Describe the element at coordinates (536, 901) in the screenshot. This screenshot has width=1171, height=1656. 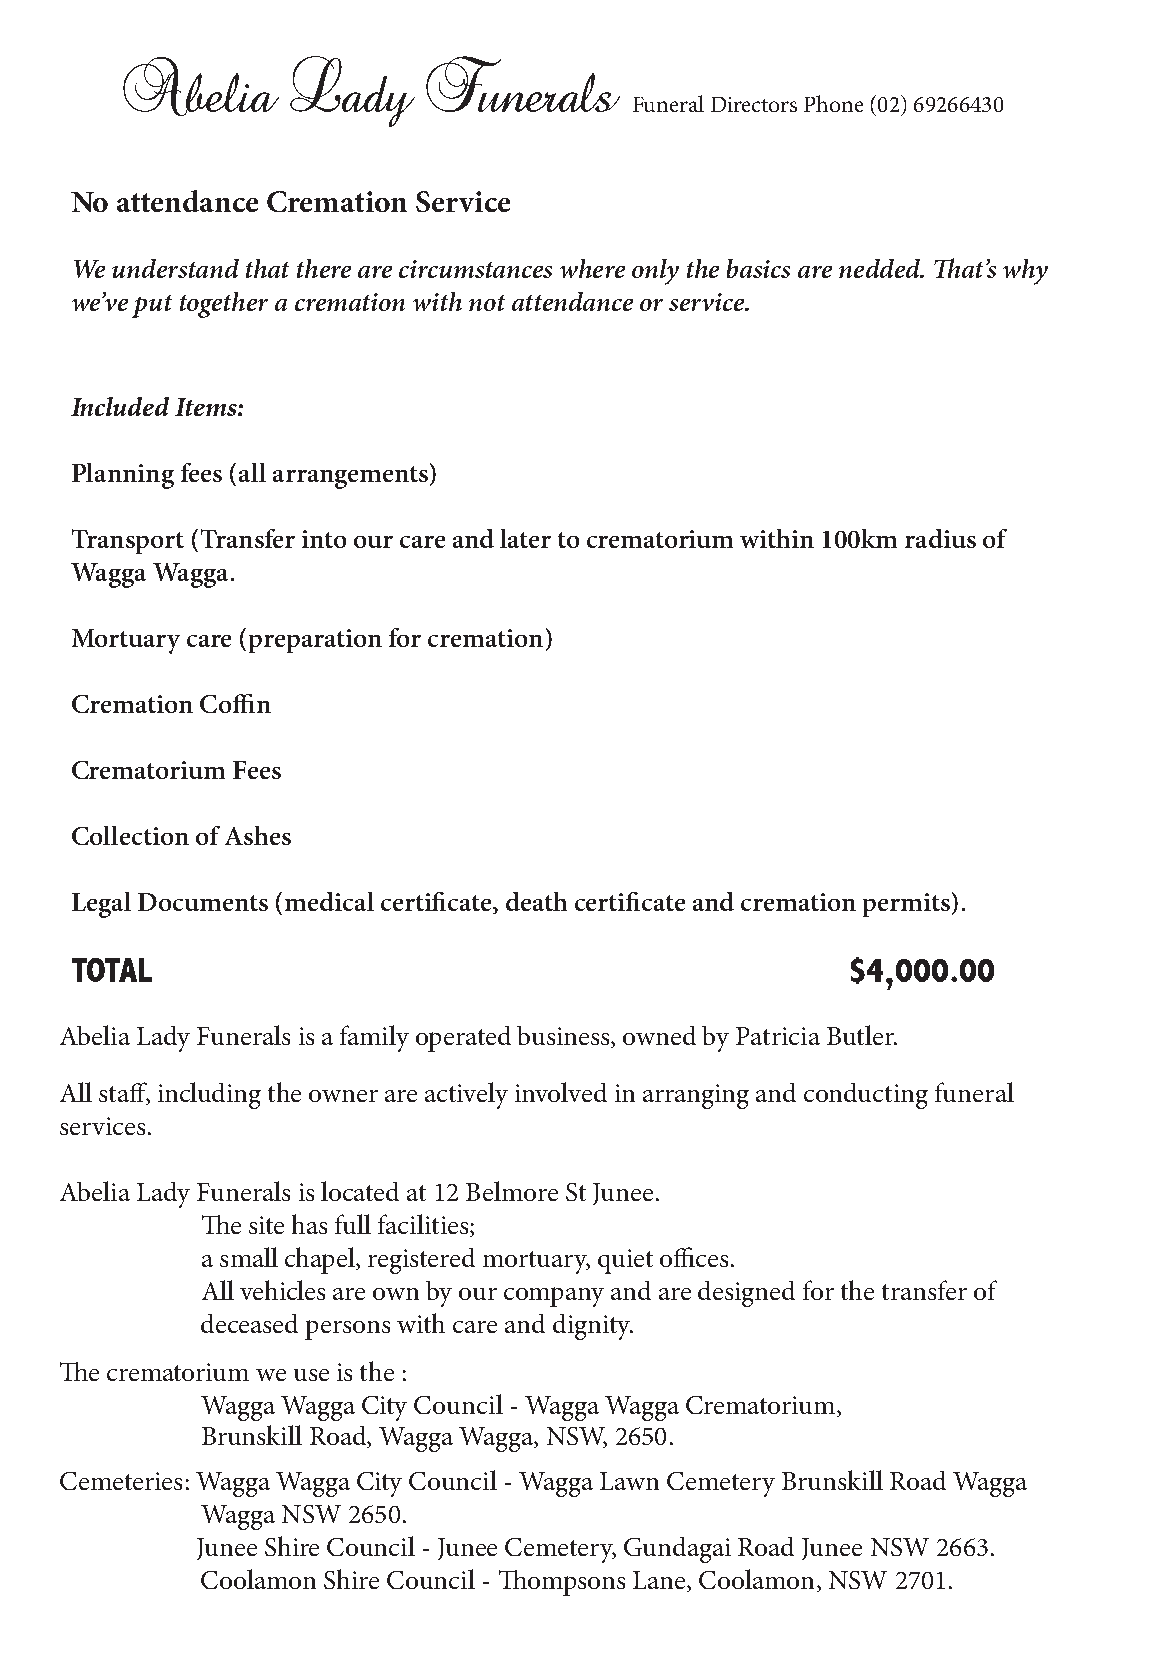
I see `death` at that location.
